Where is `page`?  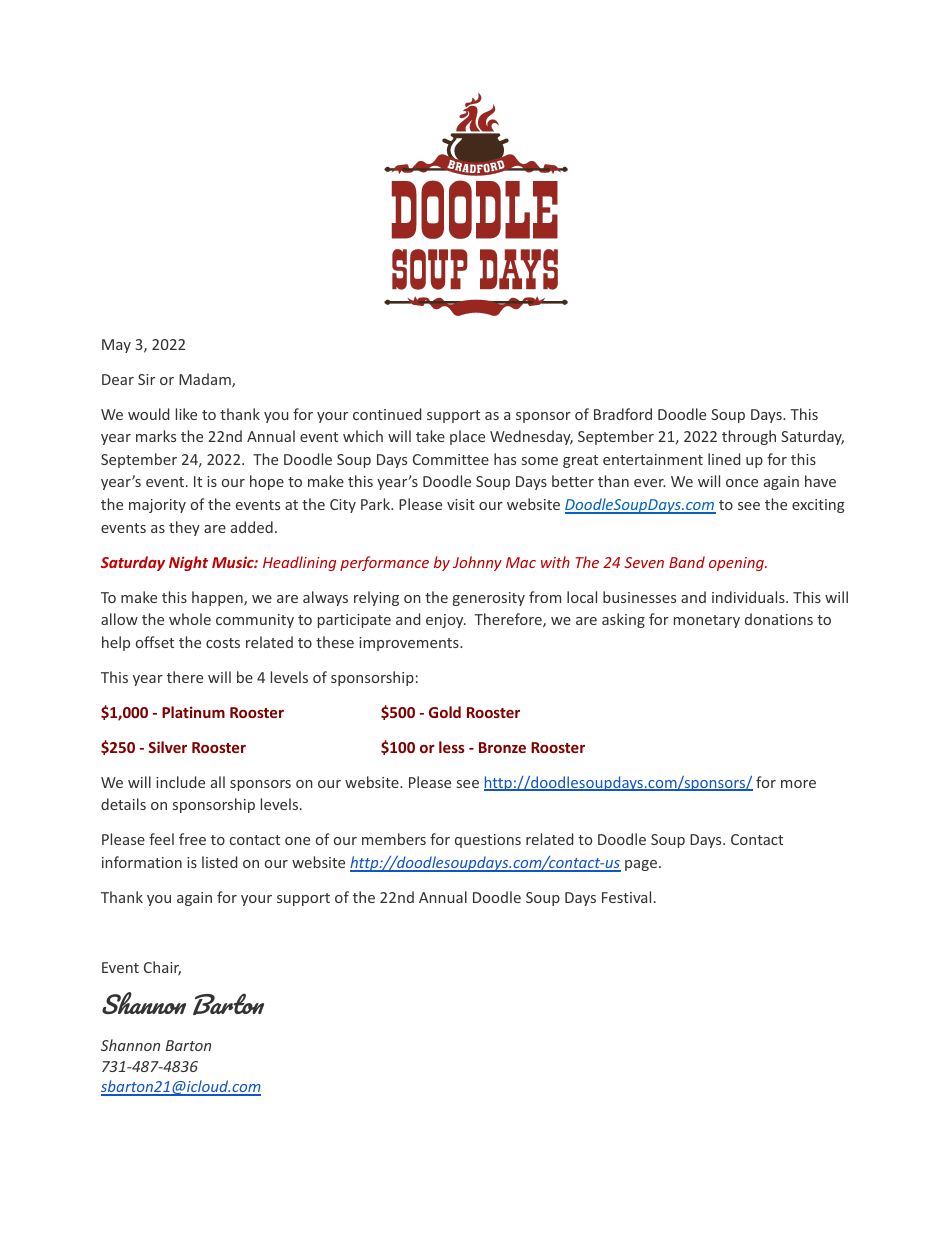
page is located at coordinates (641, 865).
